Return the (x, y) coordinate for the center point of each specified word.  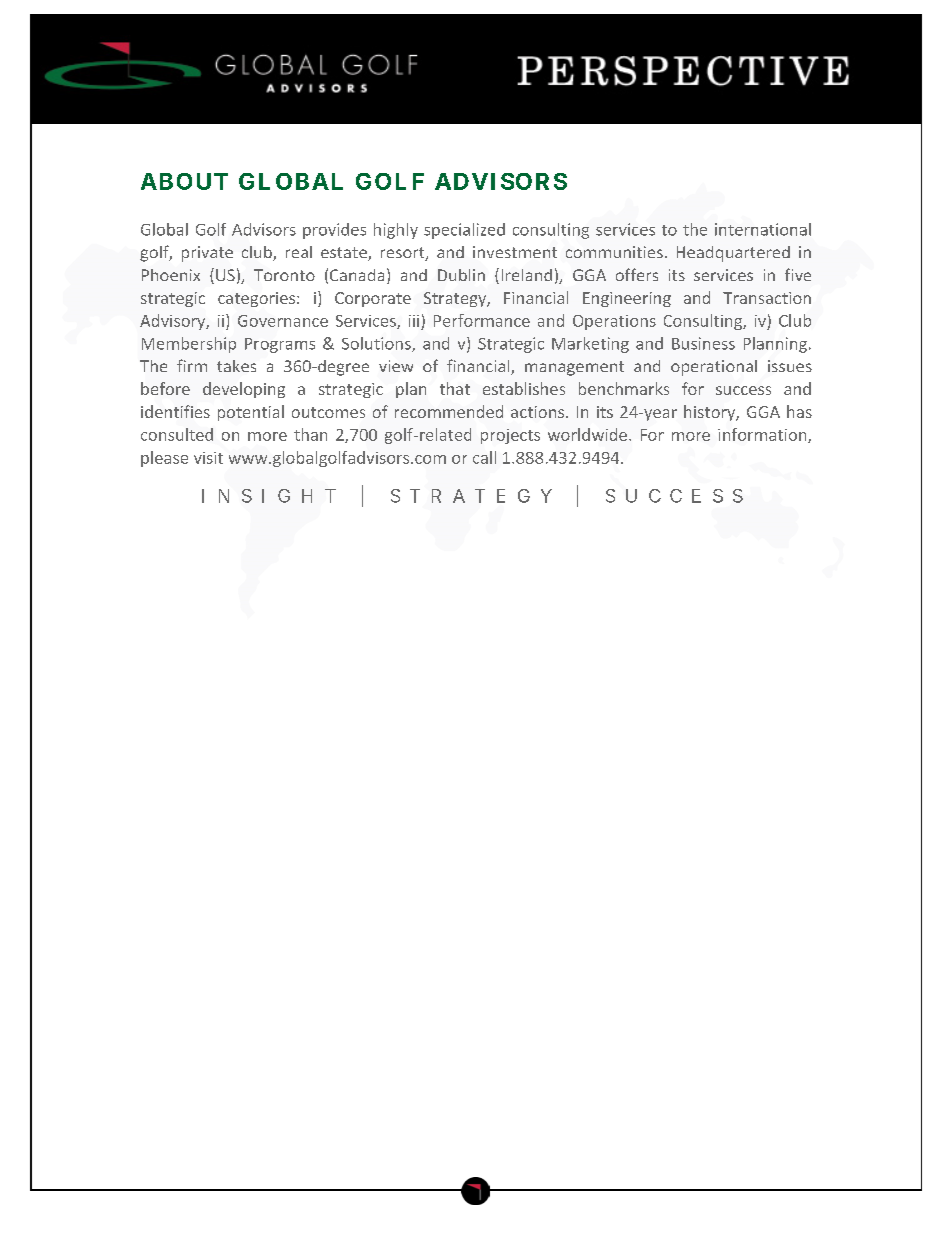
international (763, 229)
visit (208, 458)
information (763, 435)
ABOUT (184, 181)
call (484, 457)
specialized (464, 231)
